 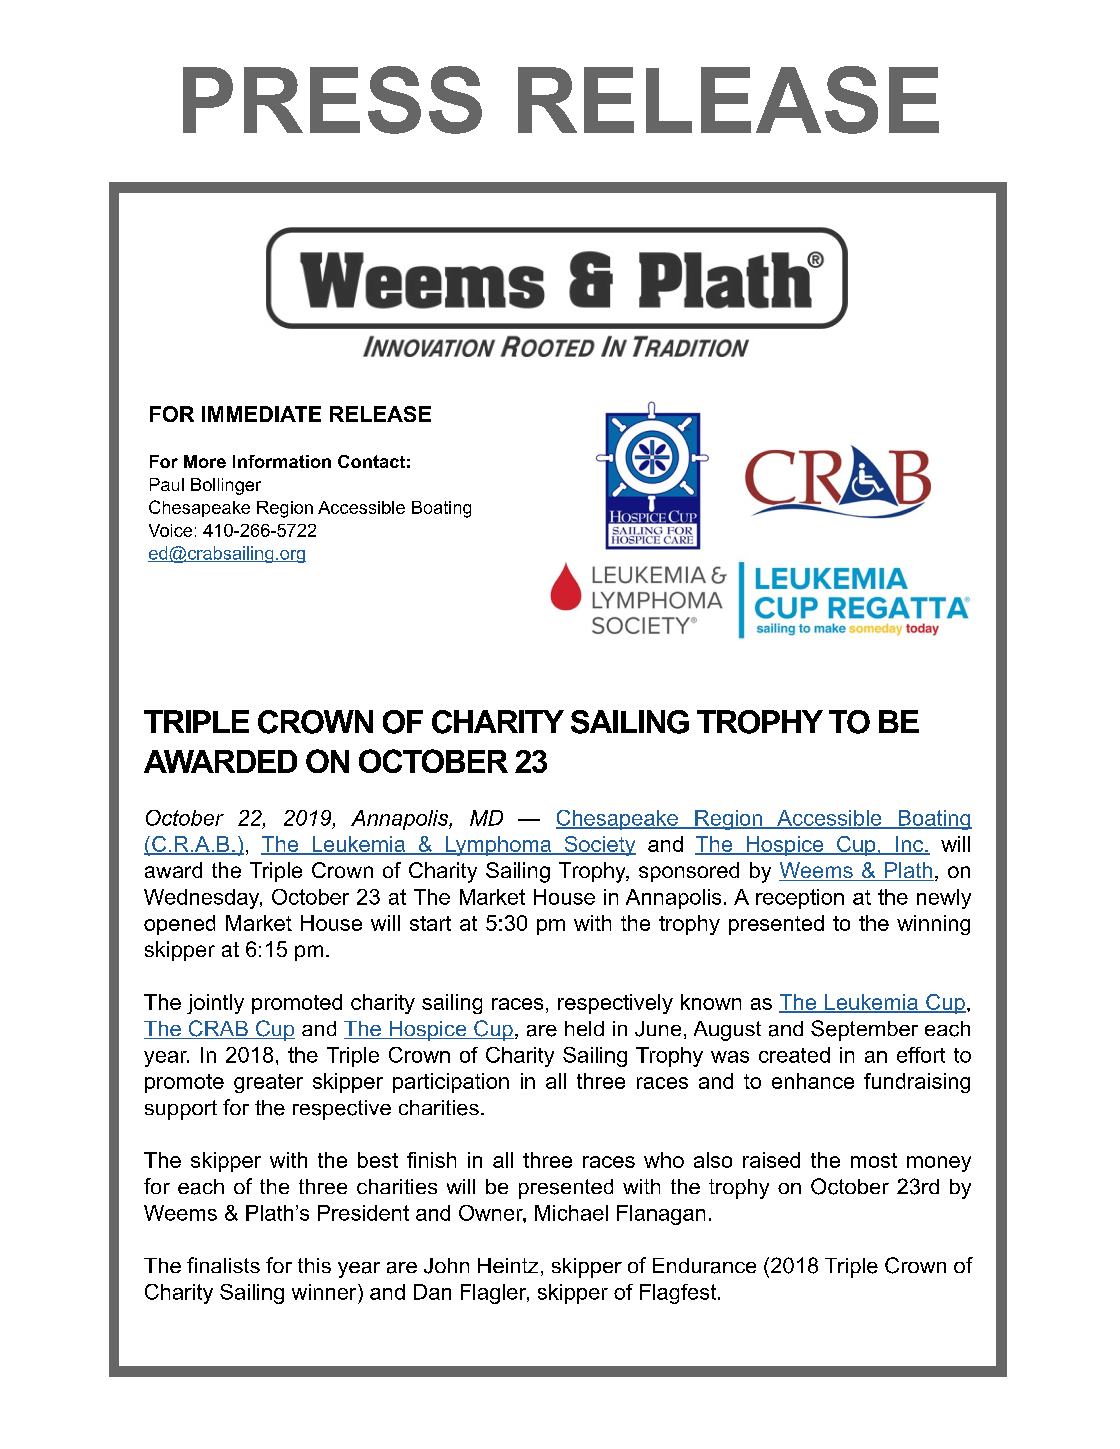 What do you see at coordinates (332, 100) in the screenshot?
I see `PRESS` at bounding box center [332, 100].
